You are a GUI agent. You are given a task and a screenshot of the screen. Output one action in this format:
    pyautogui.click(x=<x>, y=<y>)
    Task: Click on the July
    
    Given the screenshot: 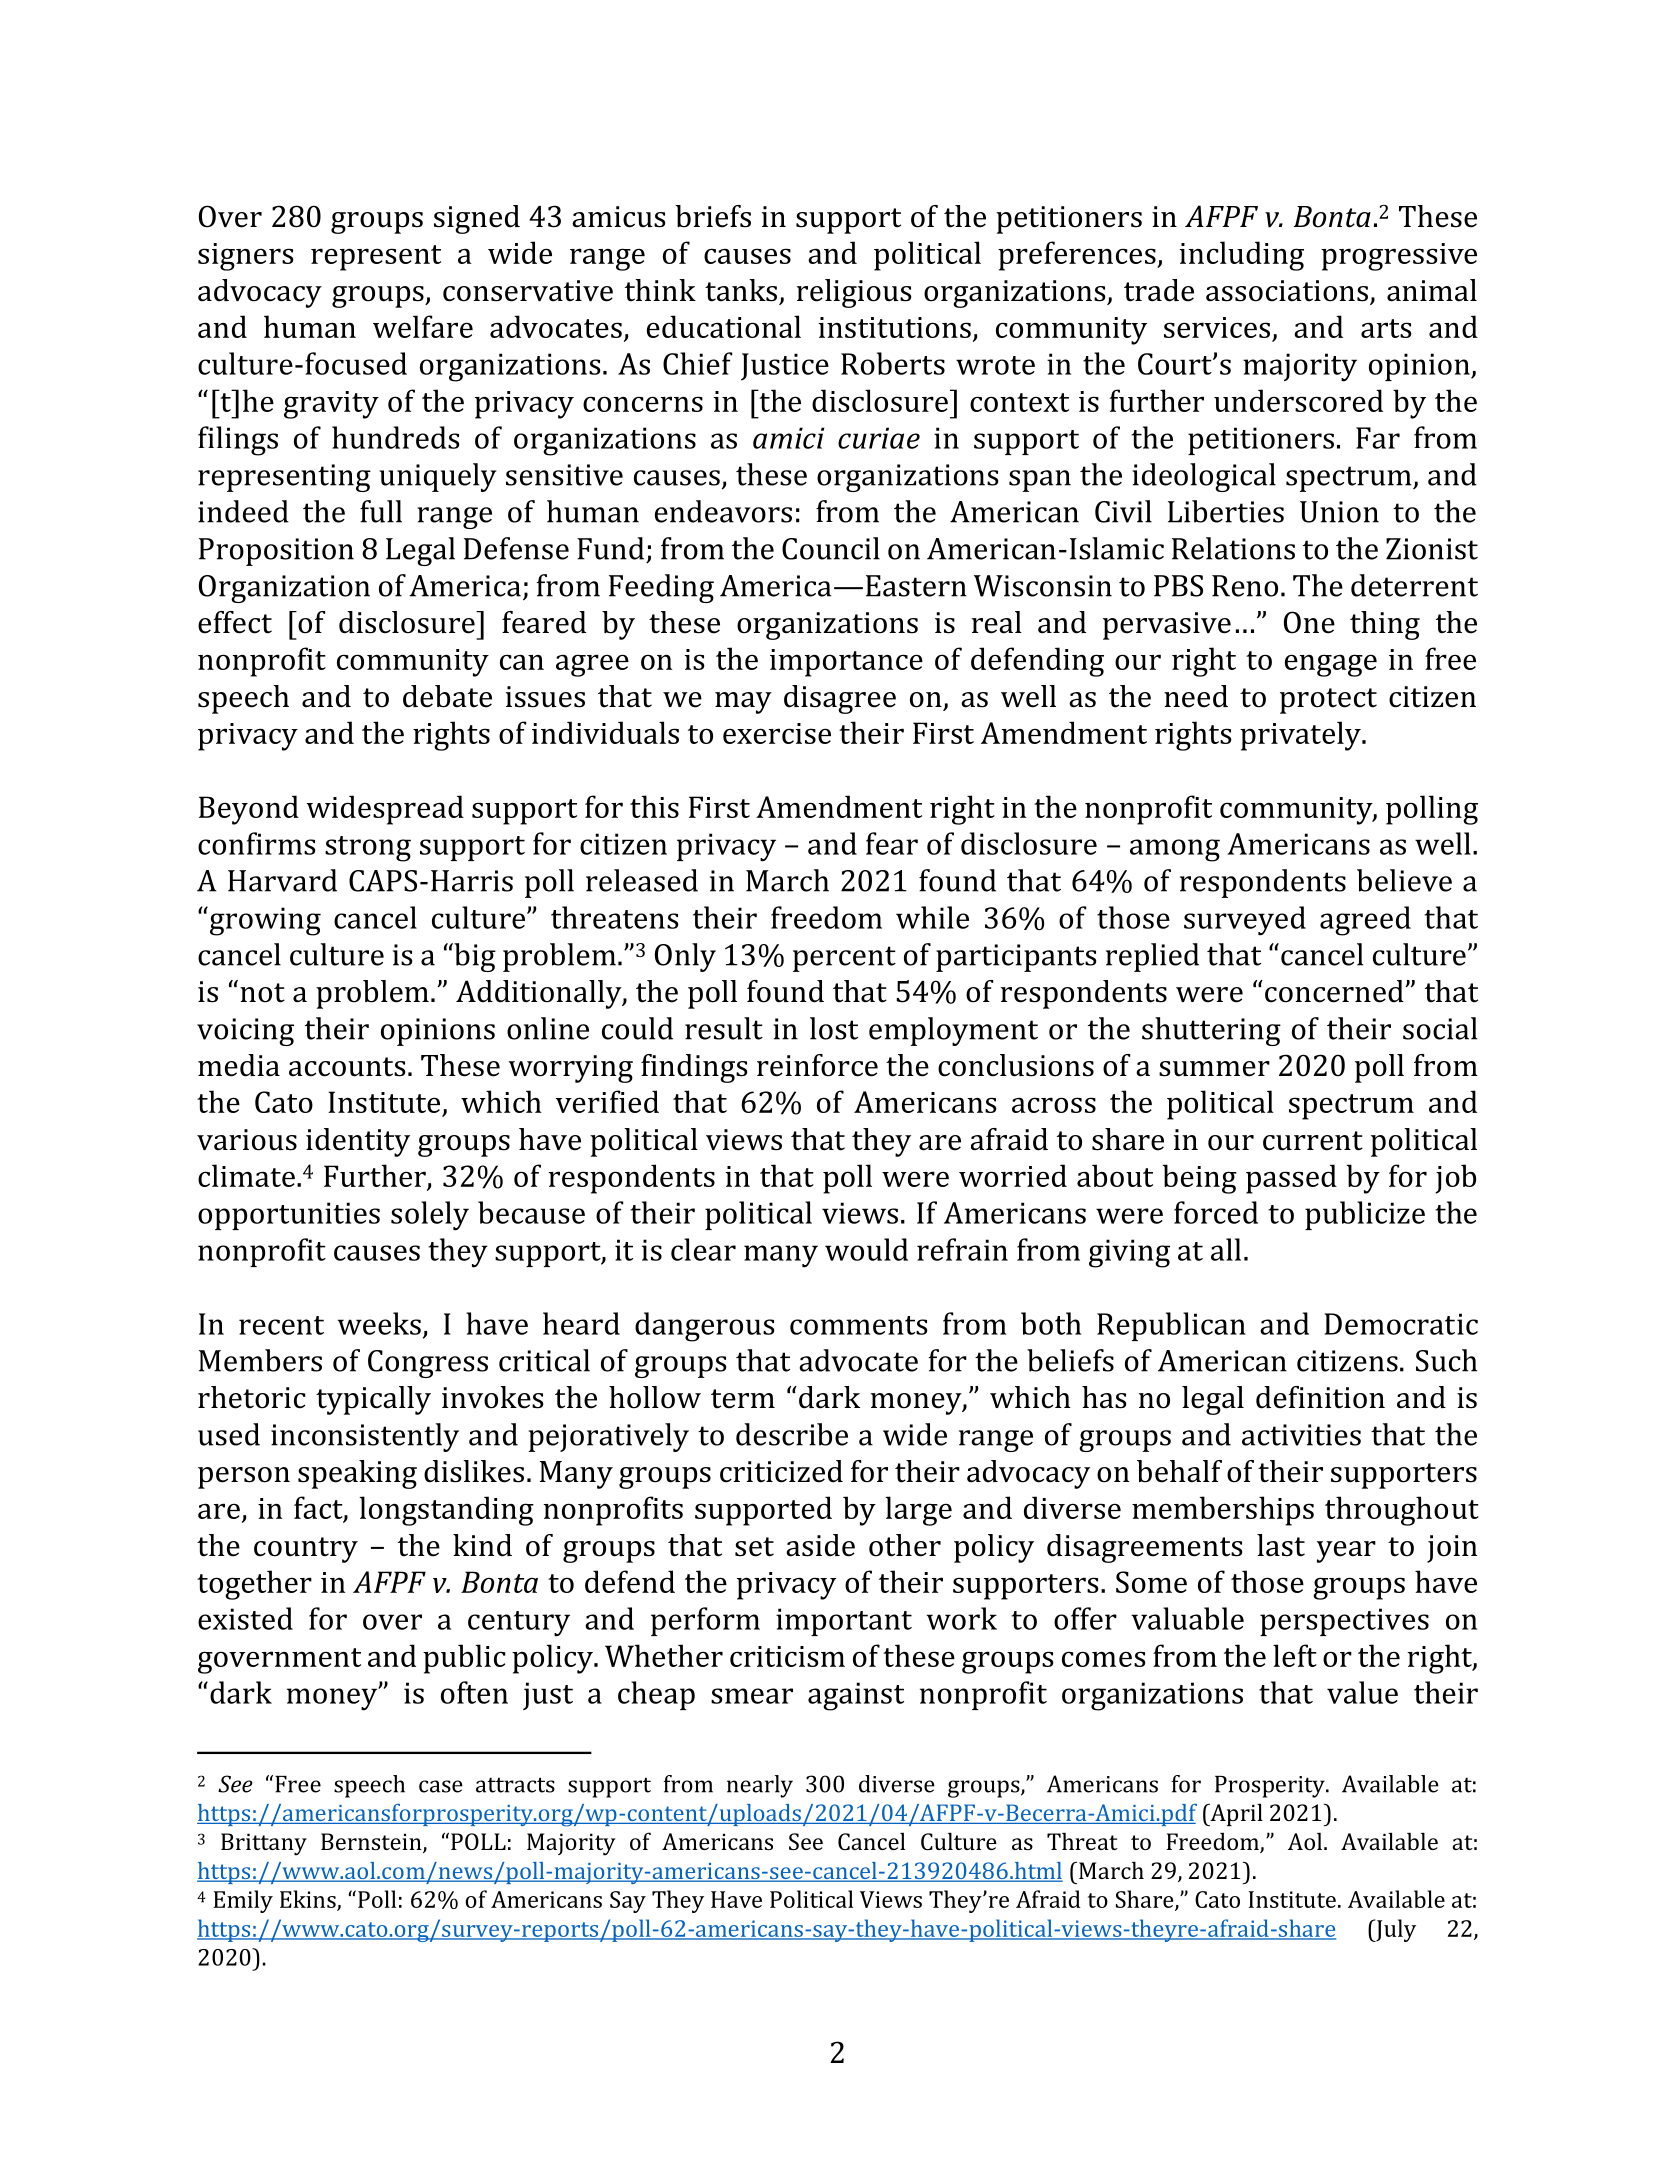 What is the action you would take?
    pyautogui.click(x=1395, y=1930)
